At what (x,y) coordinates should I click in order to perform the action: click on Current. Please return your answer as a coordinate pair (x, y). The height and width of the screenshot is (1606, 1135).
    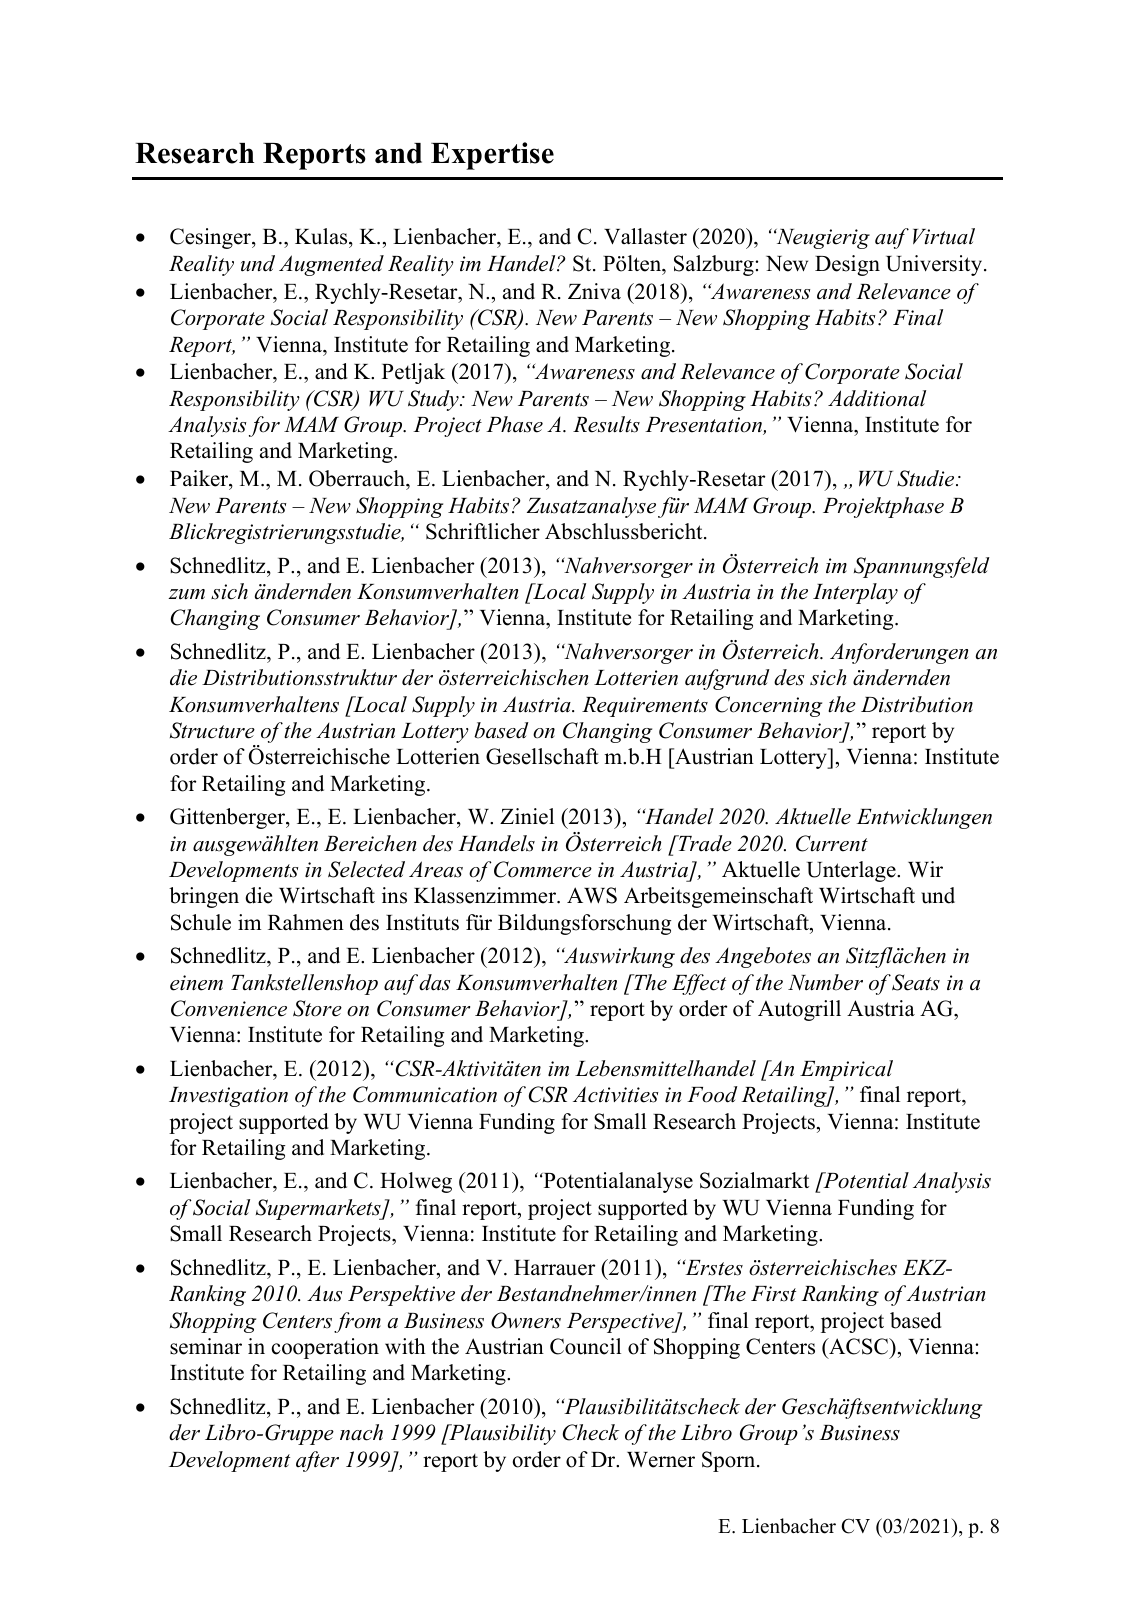
    Looking at the image, I should click on (832, 843).
